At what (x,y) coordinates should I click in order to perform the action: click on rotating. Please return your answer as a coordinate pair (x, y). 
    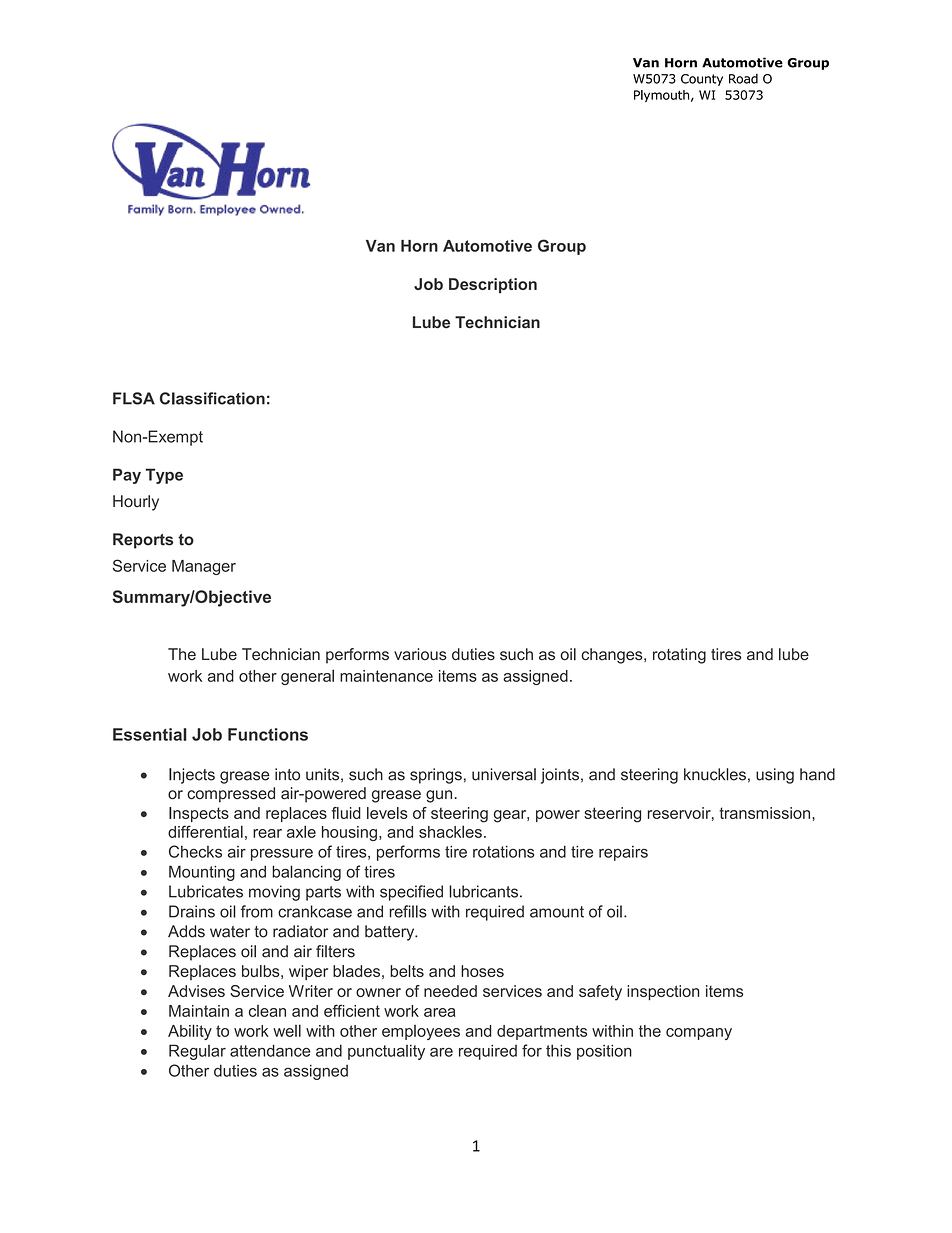
    Looking at the image, I should click on (679, 656).
